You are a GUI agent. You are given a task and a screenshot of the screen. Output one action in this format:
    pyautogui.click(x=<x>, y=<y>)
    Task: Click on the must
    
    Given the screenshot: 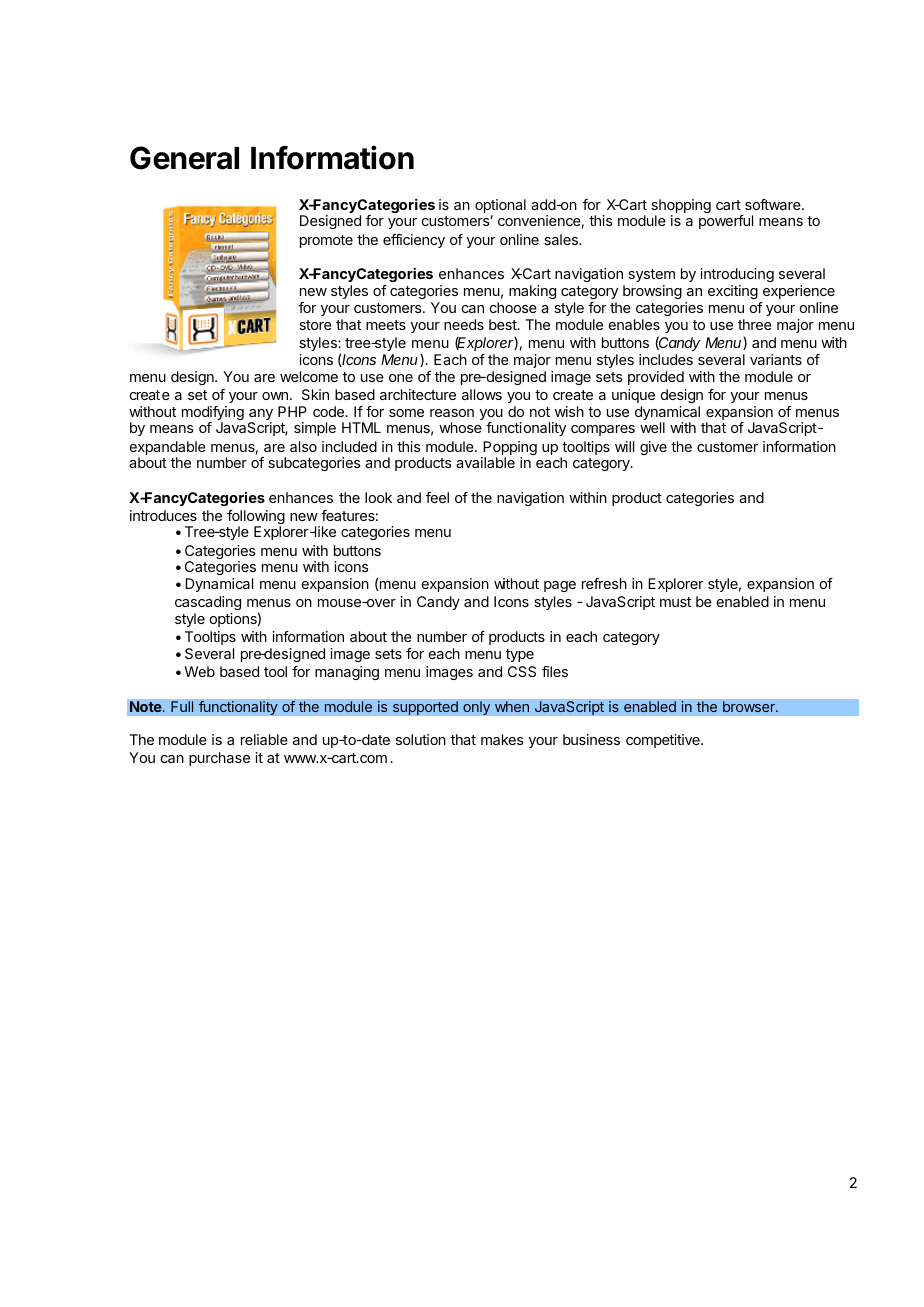 What is the action you would take?
    pyautogui.click(x=675, y=602)
